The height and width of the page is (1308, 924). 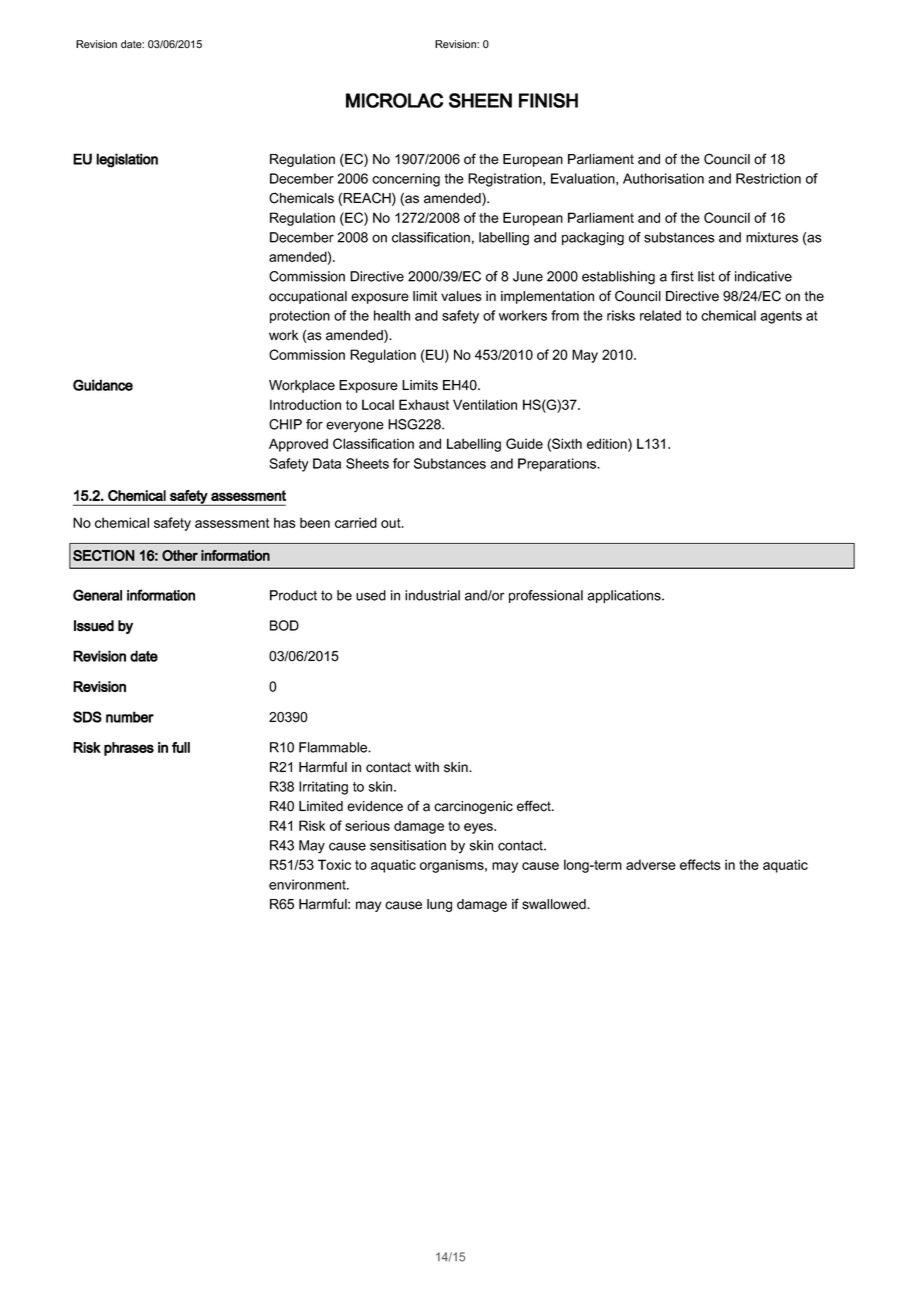 I want to click on industrial, so click(x=432, y=595).
